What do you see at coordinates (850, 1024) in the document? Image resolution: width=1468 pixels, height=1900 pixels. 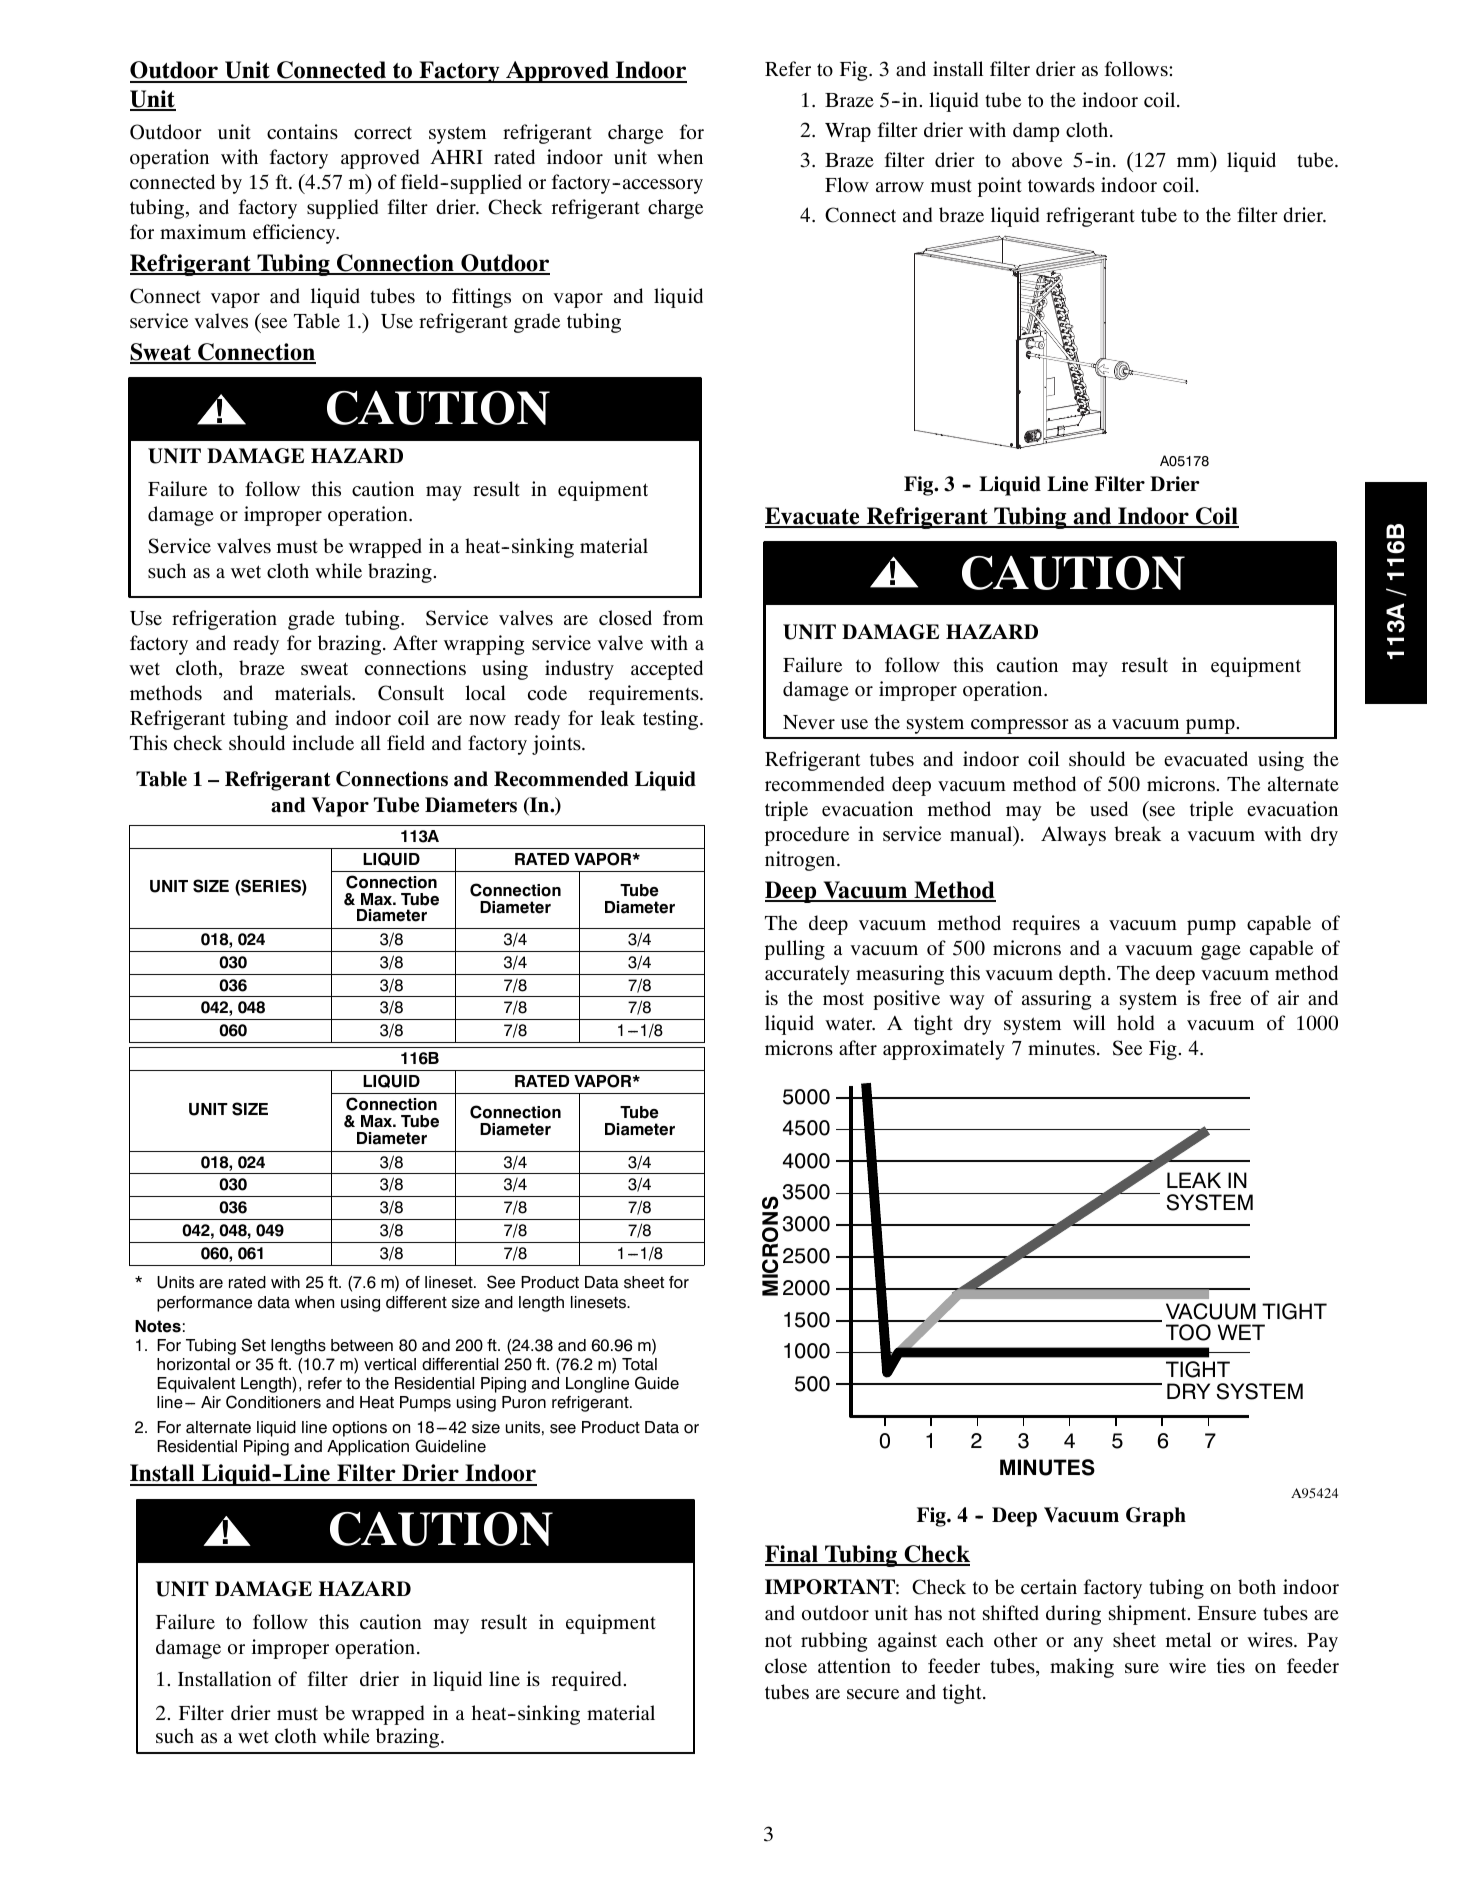 I see `water` at bounding box center [850, 1024].
